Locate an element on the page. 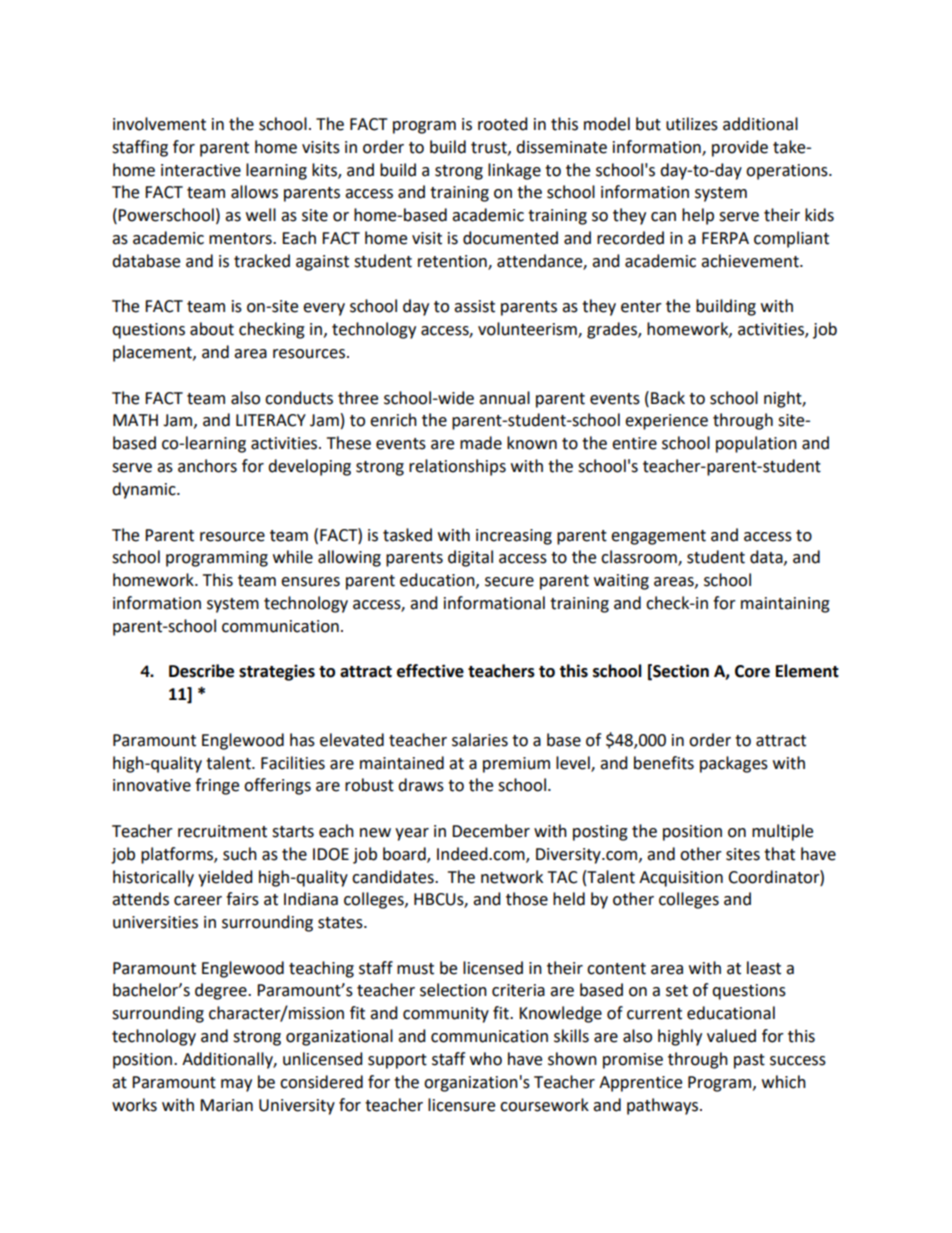 The image size is (952, 1233). provide is located at coordinates (740, 148).
